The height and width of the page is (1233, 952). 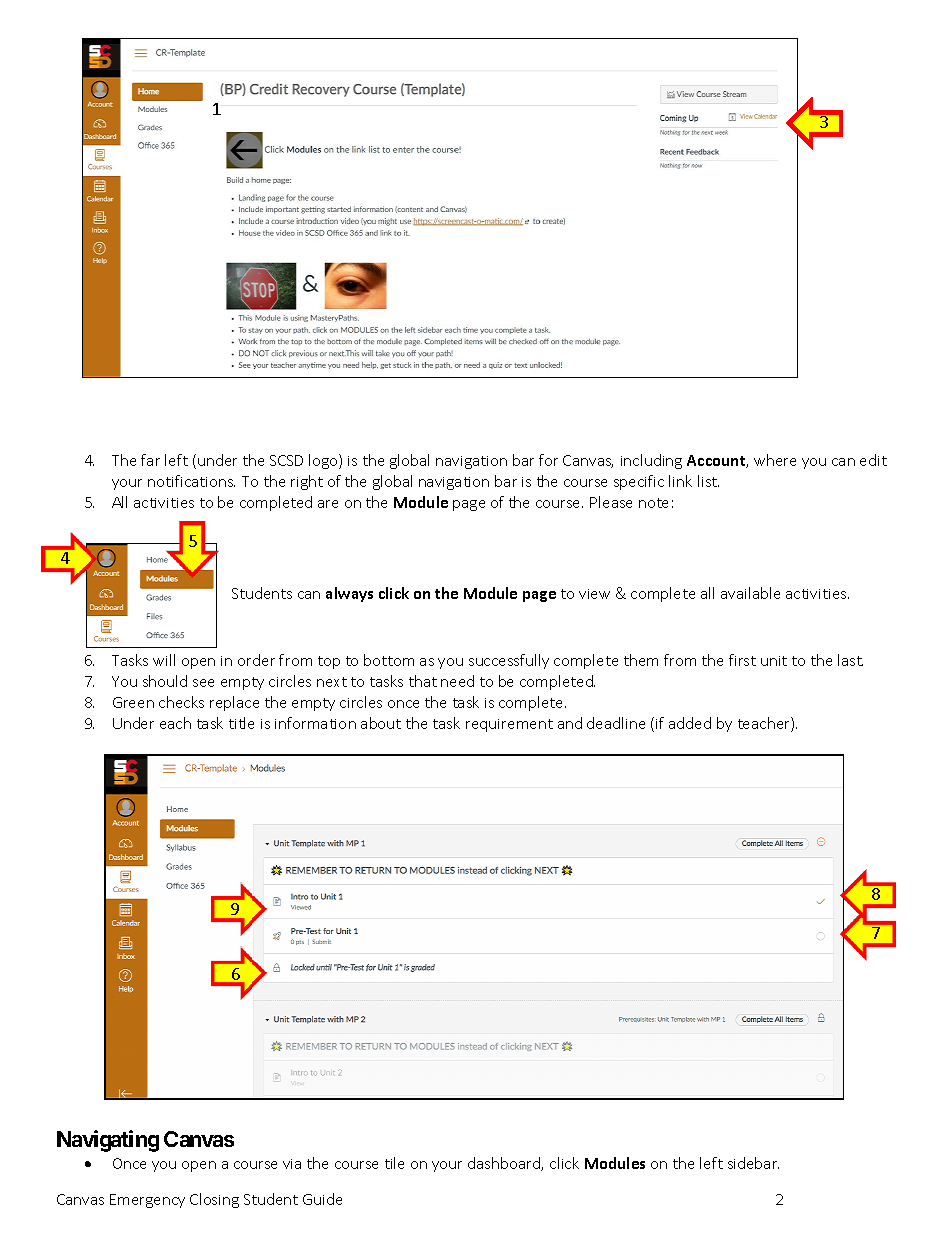 I want to click on Closing, so click(x=214, y=1200).
